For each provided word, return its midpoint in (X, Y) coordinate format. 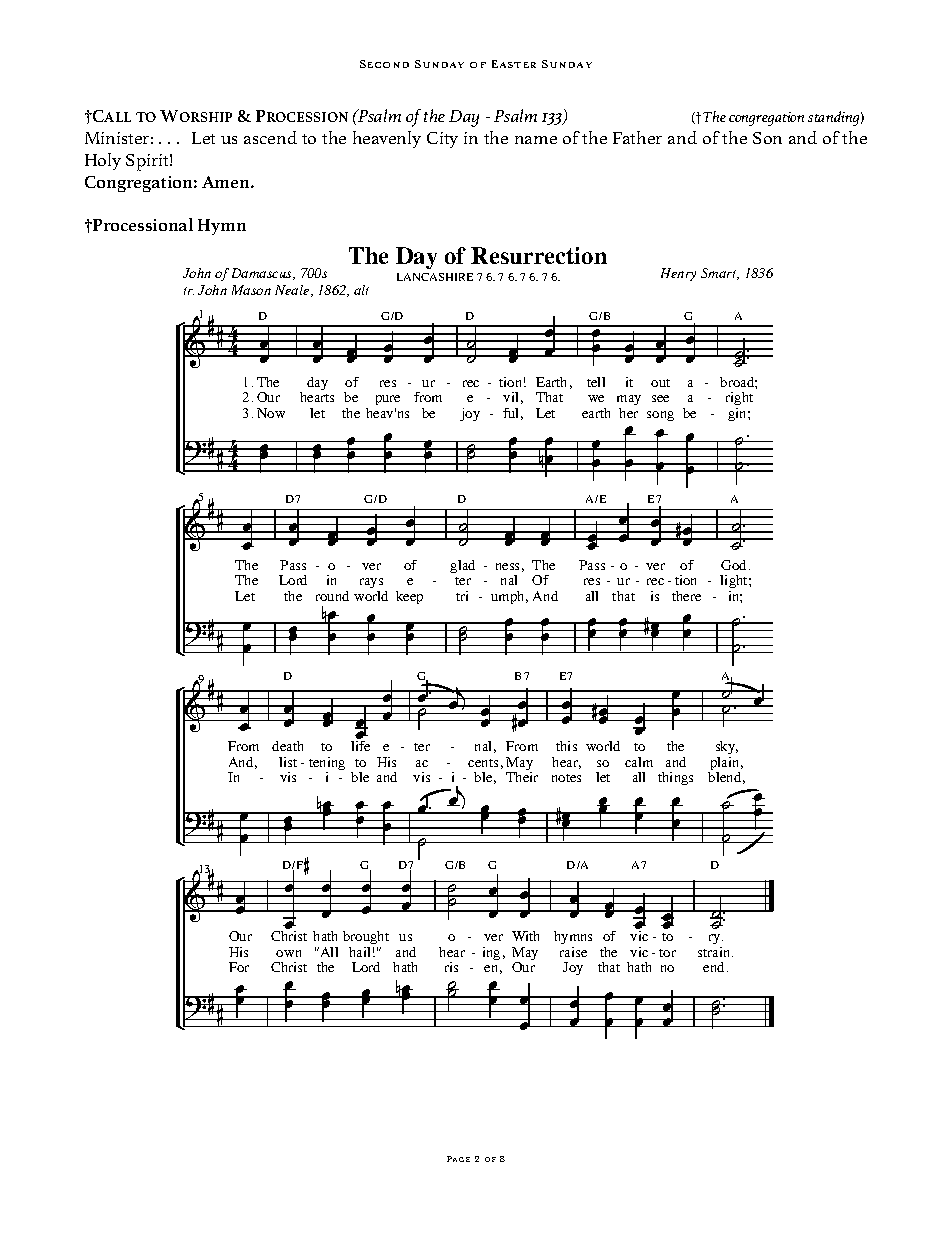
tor (667, 953)
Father (637, 137)
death (287, 746)
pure (388, 400)
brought (366, 937)
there (686, 596)
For (239, 967)
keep (409, 597)
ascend (270, 137)
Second (384, 64)
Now (271, 413)
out (660, 383)
